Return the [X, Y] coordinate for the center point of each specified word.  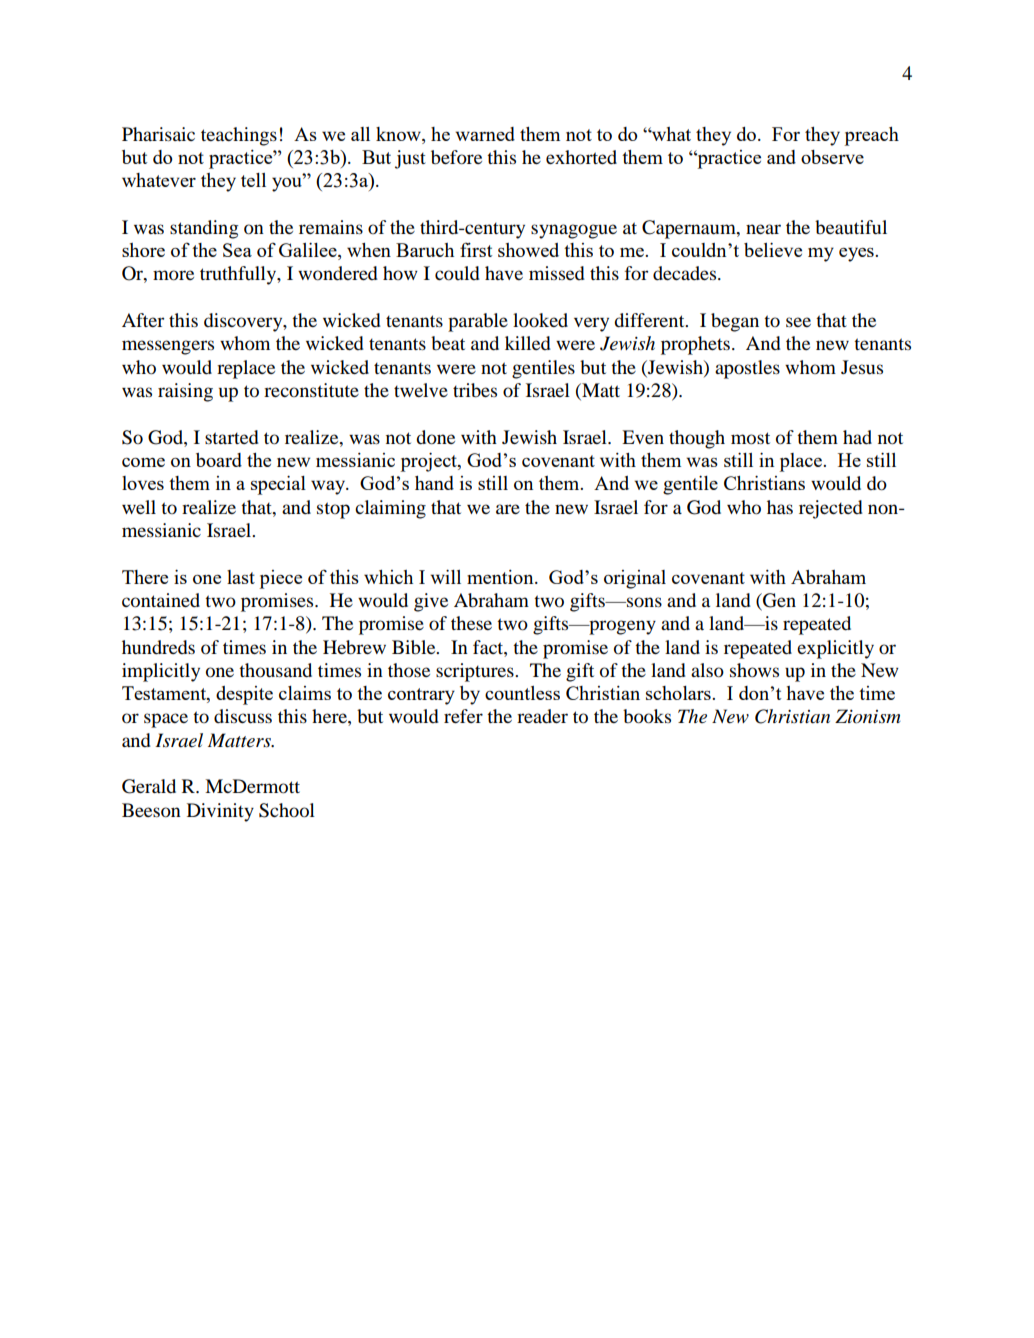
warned [485, 134]
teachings [239, 136]
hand [434, 483]
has [780, 507]
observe [832, 157]
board [219, 460]
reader [542, 716]
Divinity [220, 812]
